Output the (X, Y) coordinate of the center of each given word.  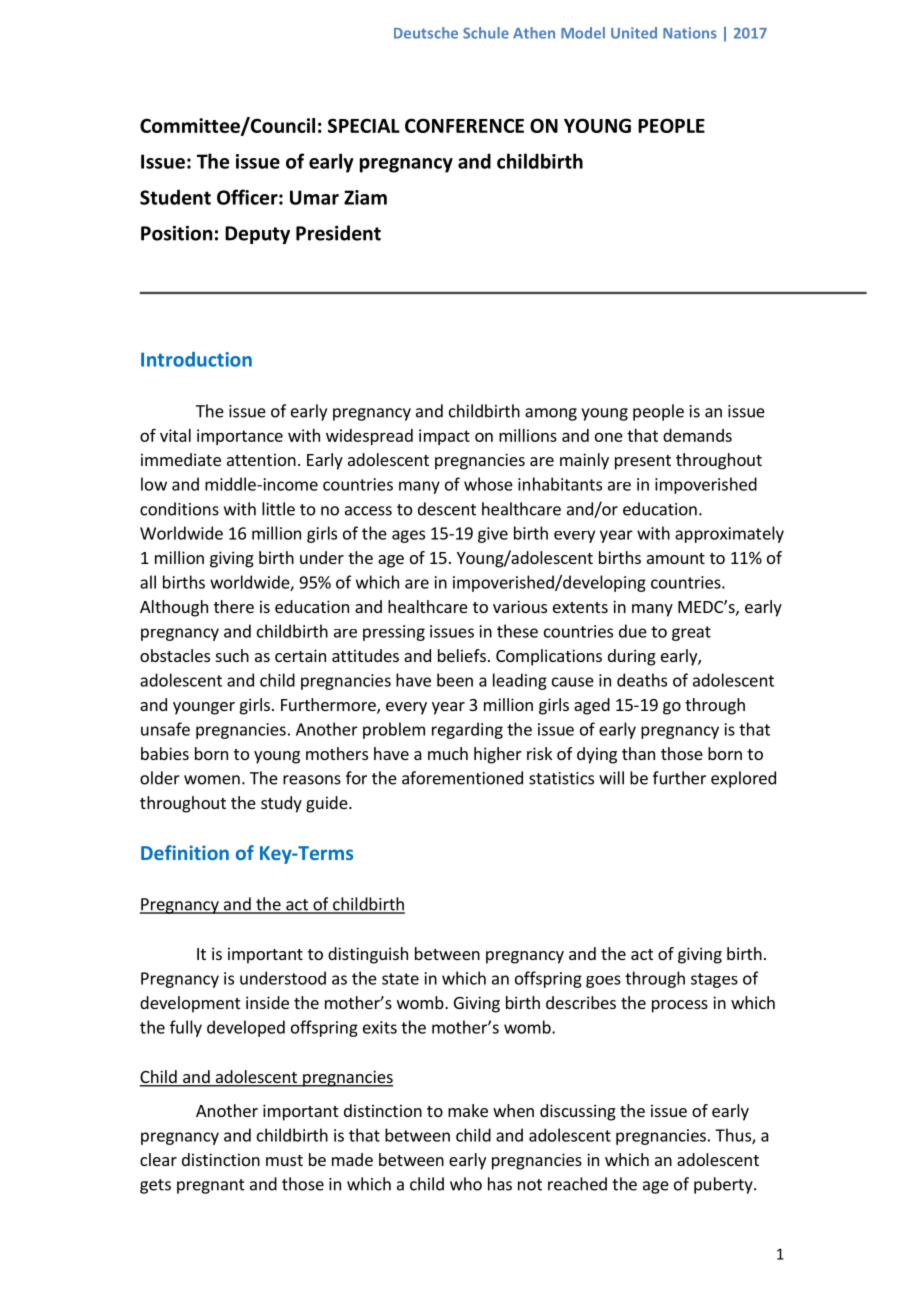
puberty (724, 1185)
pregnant (211, 1186)
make (468, 1110)
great (691, 633)
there (234, 606)
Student (175, 197)
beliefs (462, 655)
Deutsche (426, 33)
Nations (690, 33)
